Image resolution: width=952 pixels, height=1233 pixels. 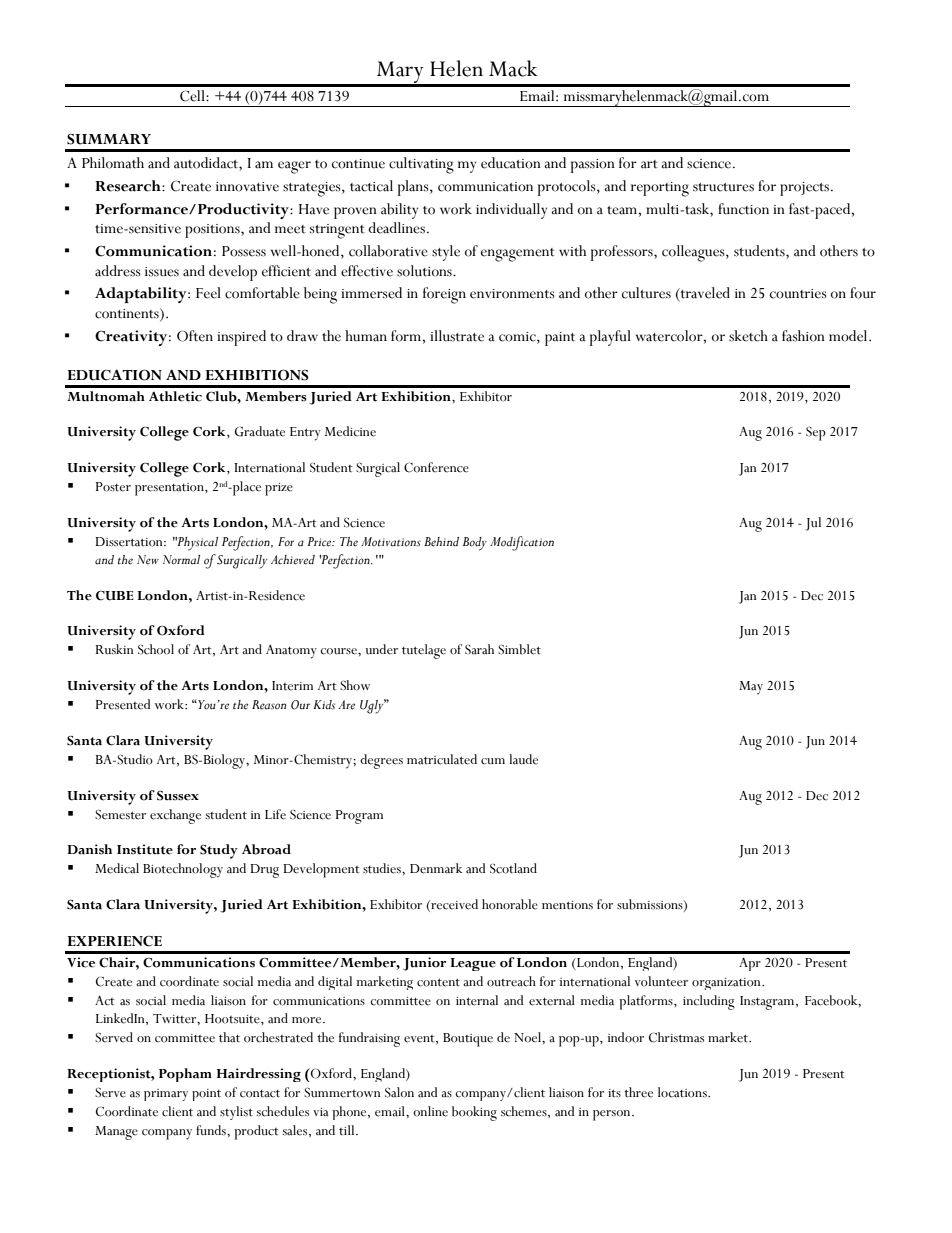 What do you see at coordinates (493, 761) in the screenshot?
I see `cum` at bounding box center [493, 761].
